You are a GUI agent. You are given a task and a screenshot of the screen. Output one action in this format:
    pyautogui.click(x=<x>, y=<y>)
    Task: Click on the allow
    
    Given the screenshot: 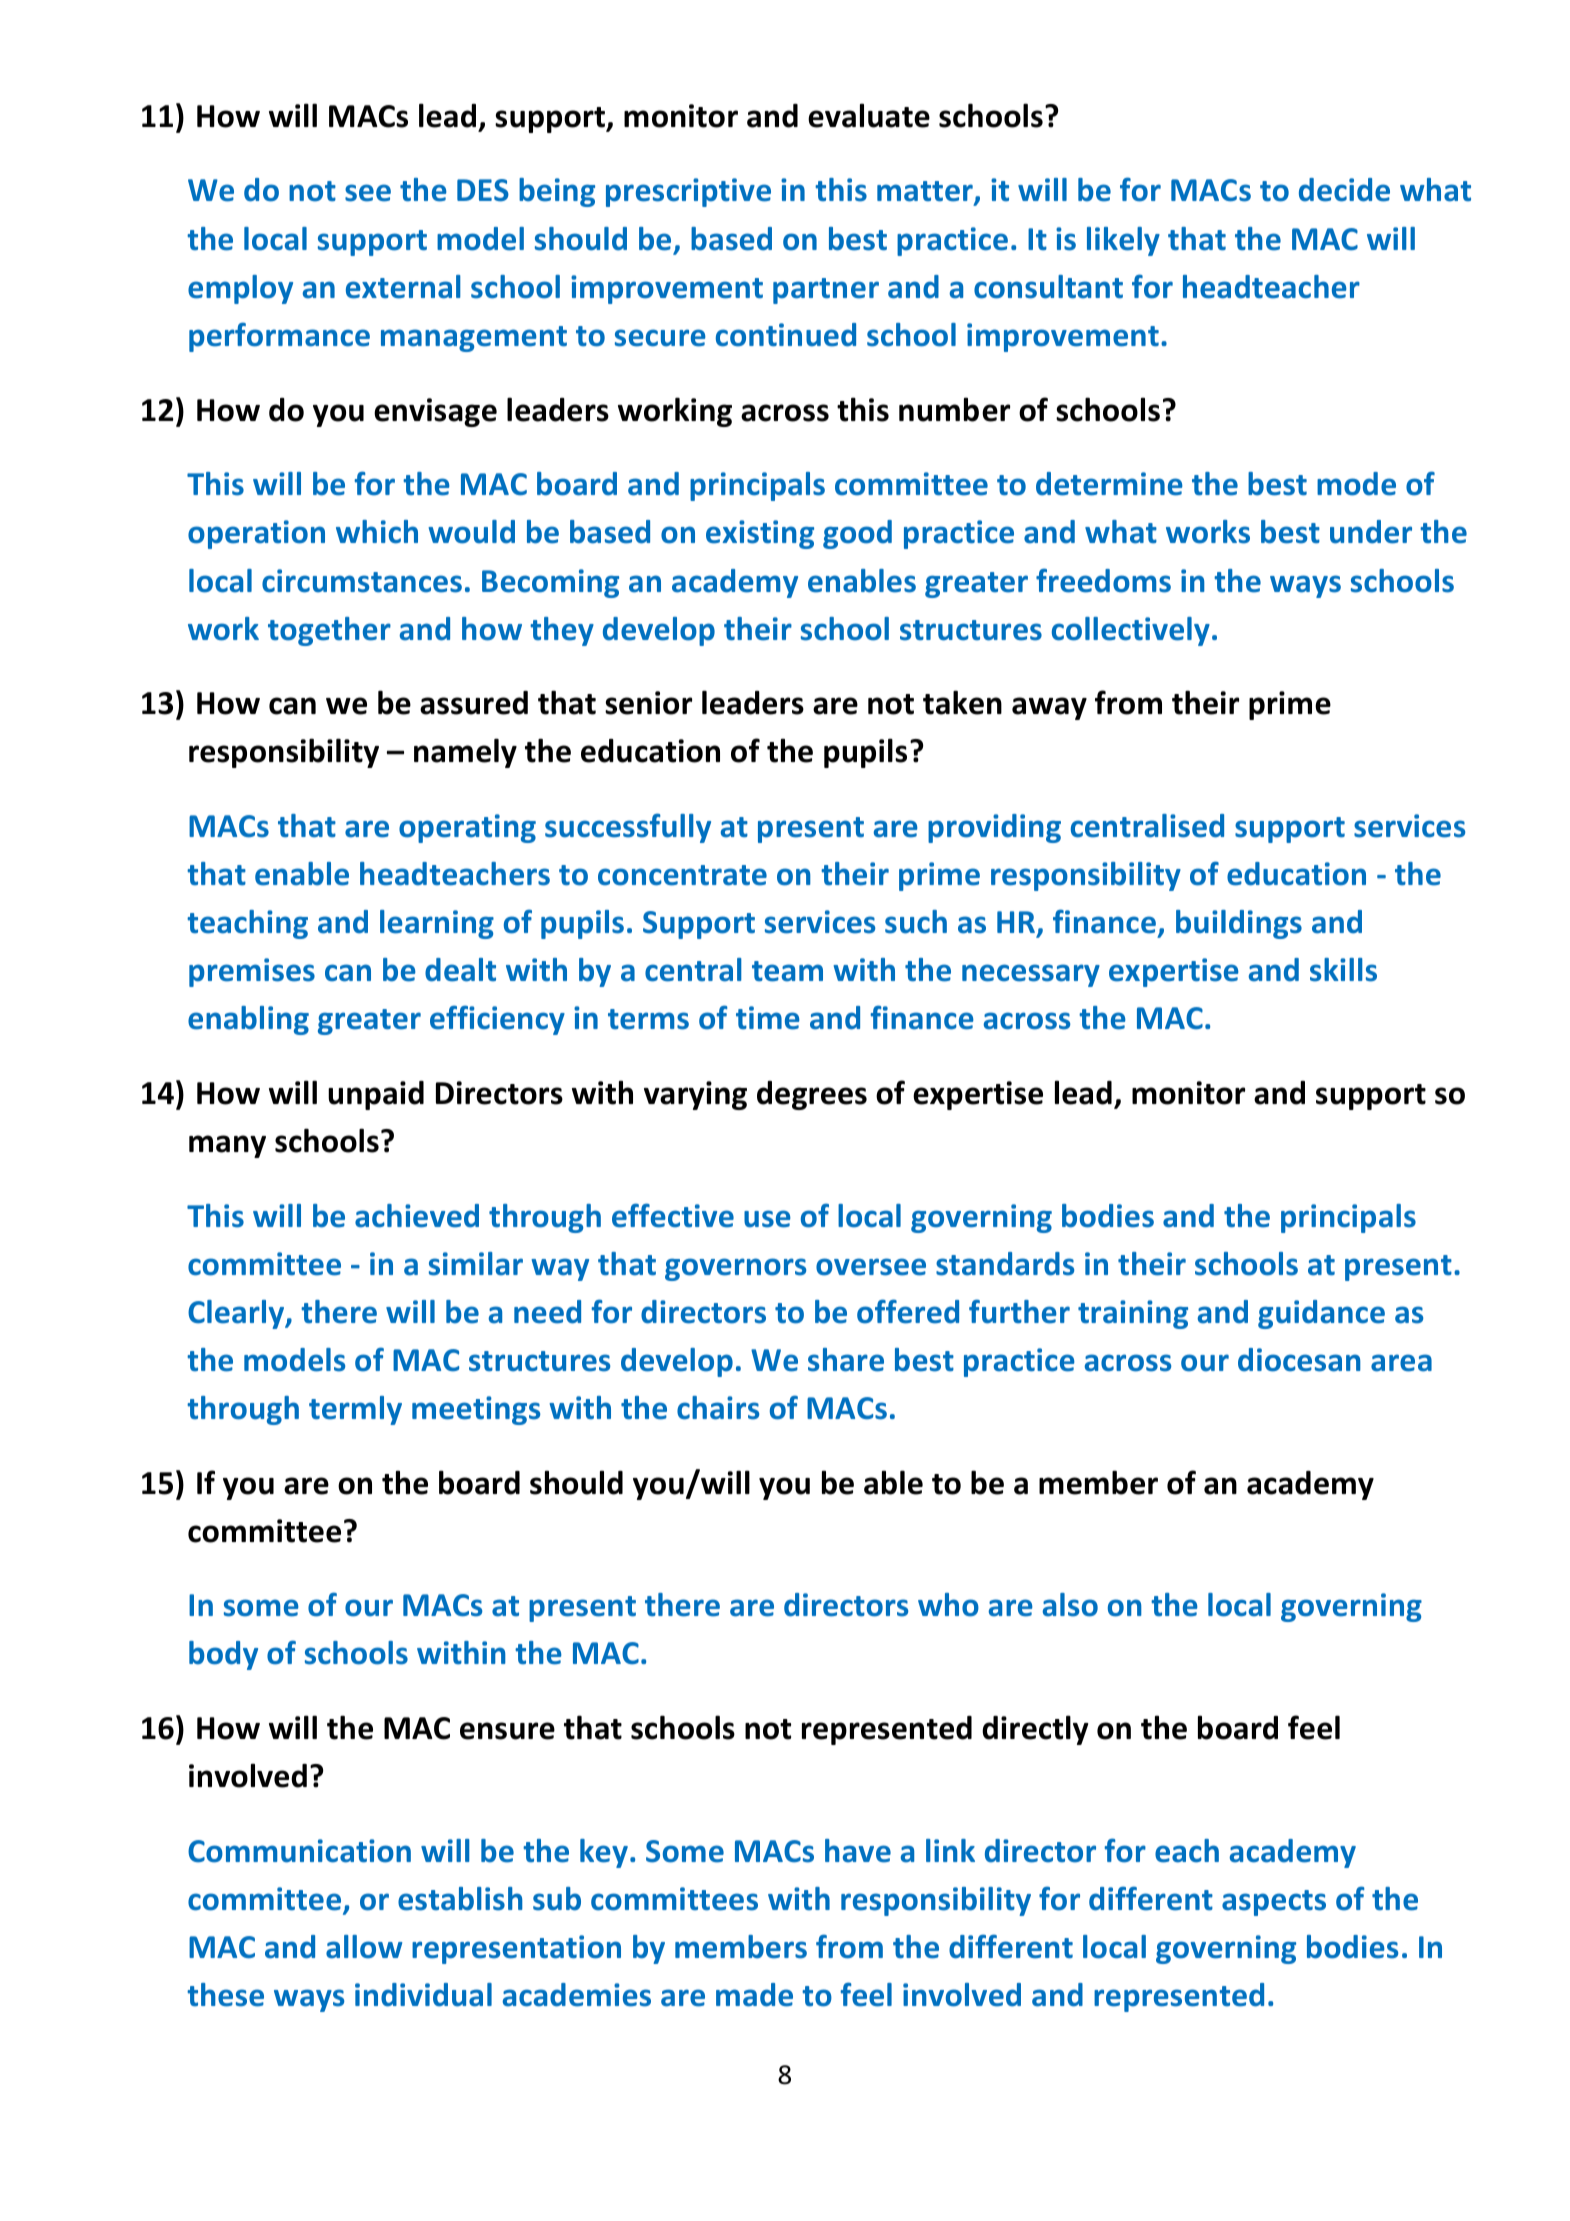 What is the action you would take?
    pyautogui.click(x=364, y=1947)
